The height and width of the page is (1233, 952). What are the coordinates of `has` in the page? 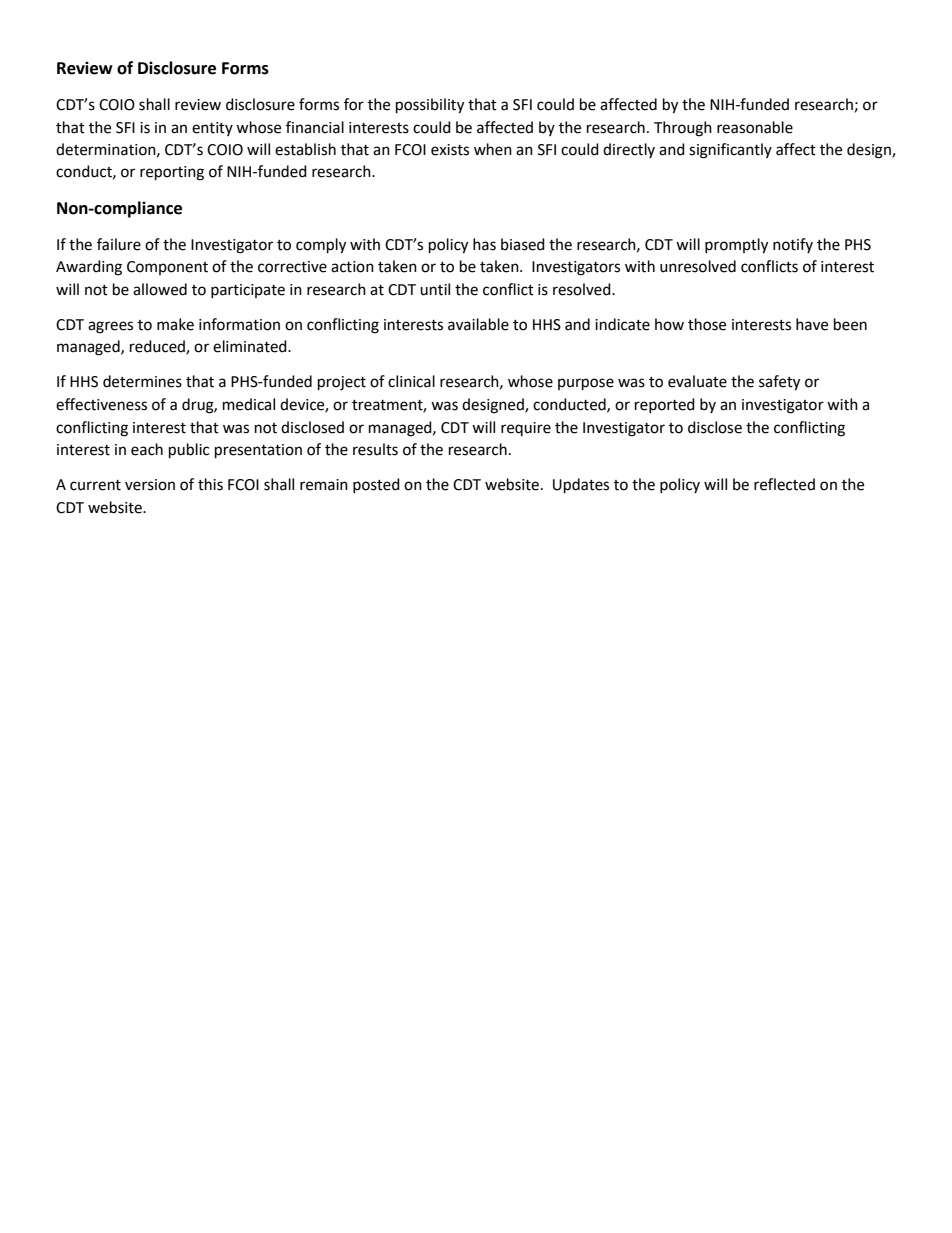 It's located at (484, 244).
